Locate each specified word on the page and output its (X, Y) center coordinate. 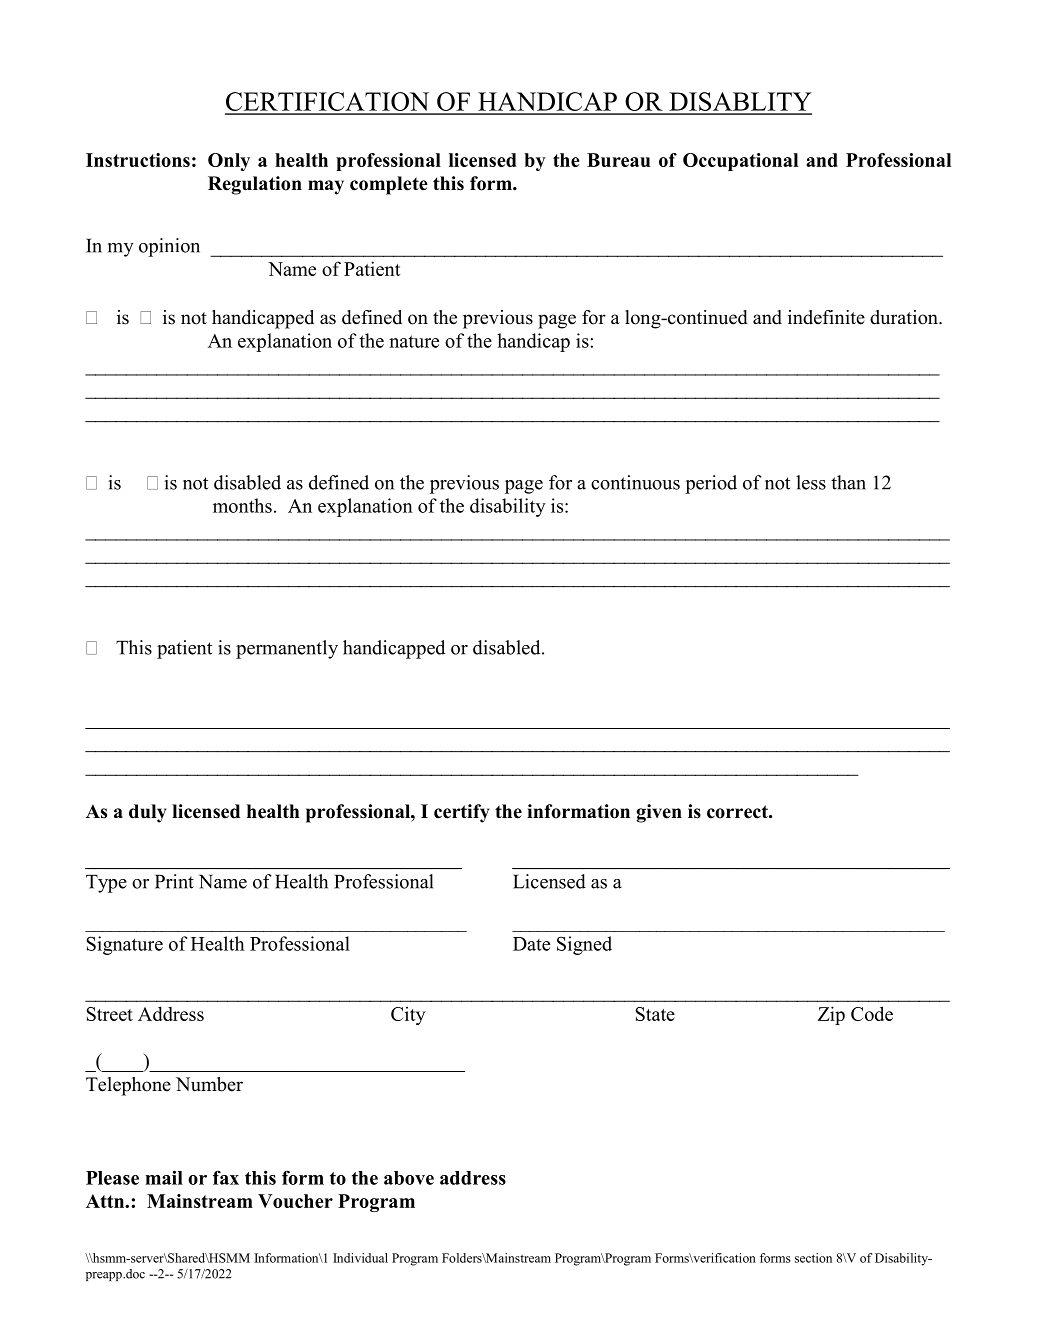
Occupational (740, 162)
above (409, 1178)
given (659, 813)
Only (229, 162)
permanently (287, 649)
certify (462, 813)
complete (389, 185)
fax (226, 1177)
